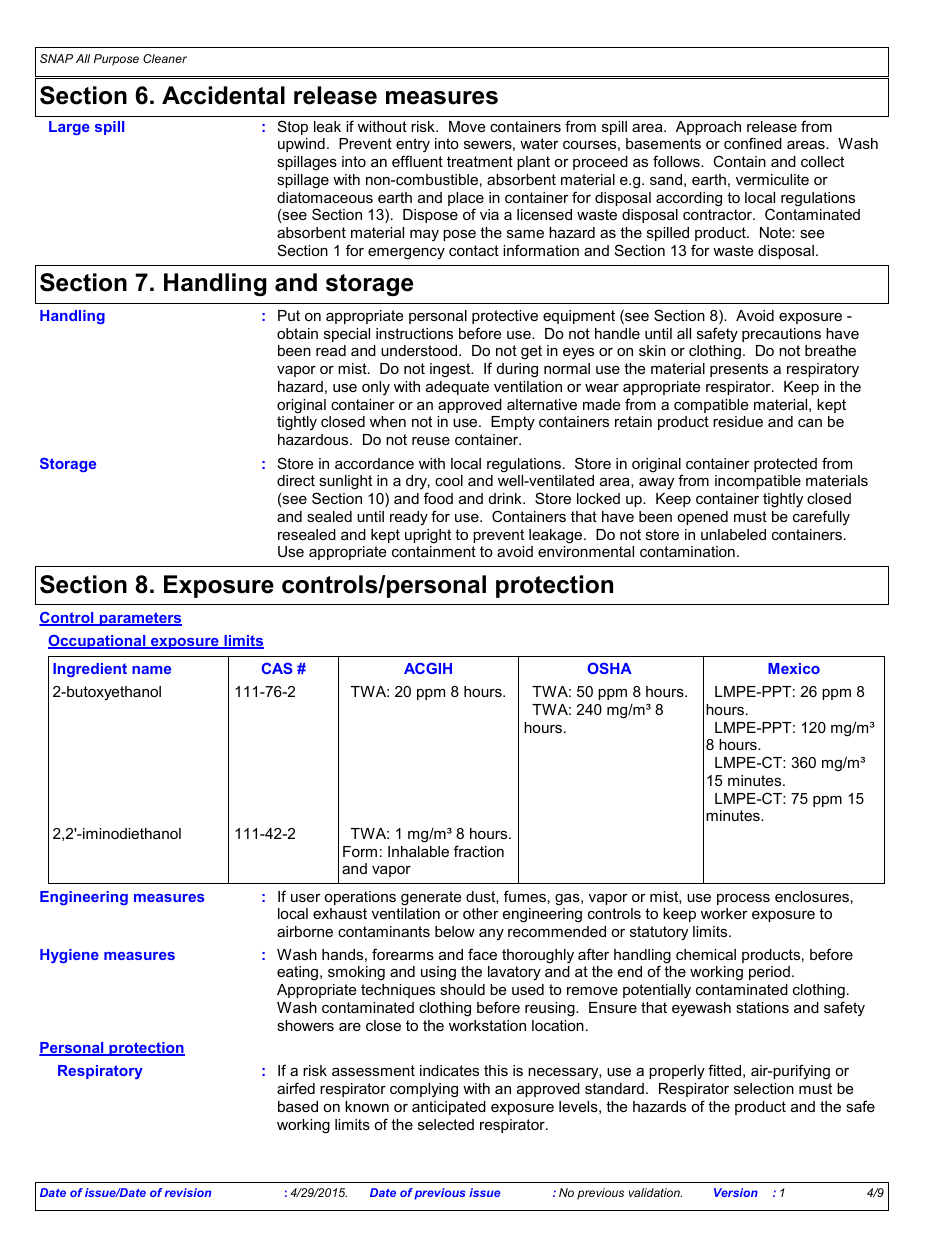 This screenshot has width=952, height=1233. What do you see at coordinates (446, 1124) in the screenshot?
I see `selected` at bounding box center [446, 1124].
